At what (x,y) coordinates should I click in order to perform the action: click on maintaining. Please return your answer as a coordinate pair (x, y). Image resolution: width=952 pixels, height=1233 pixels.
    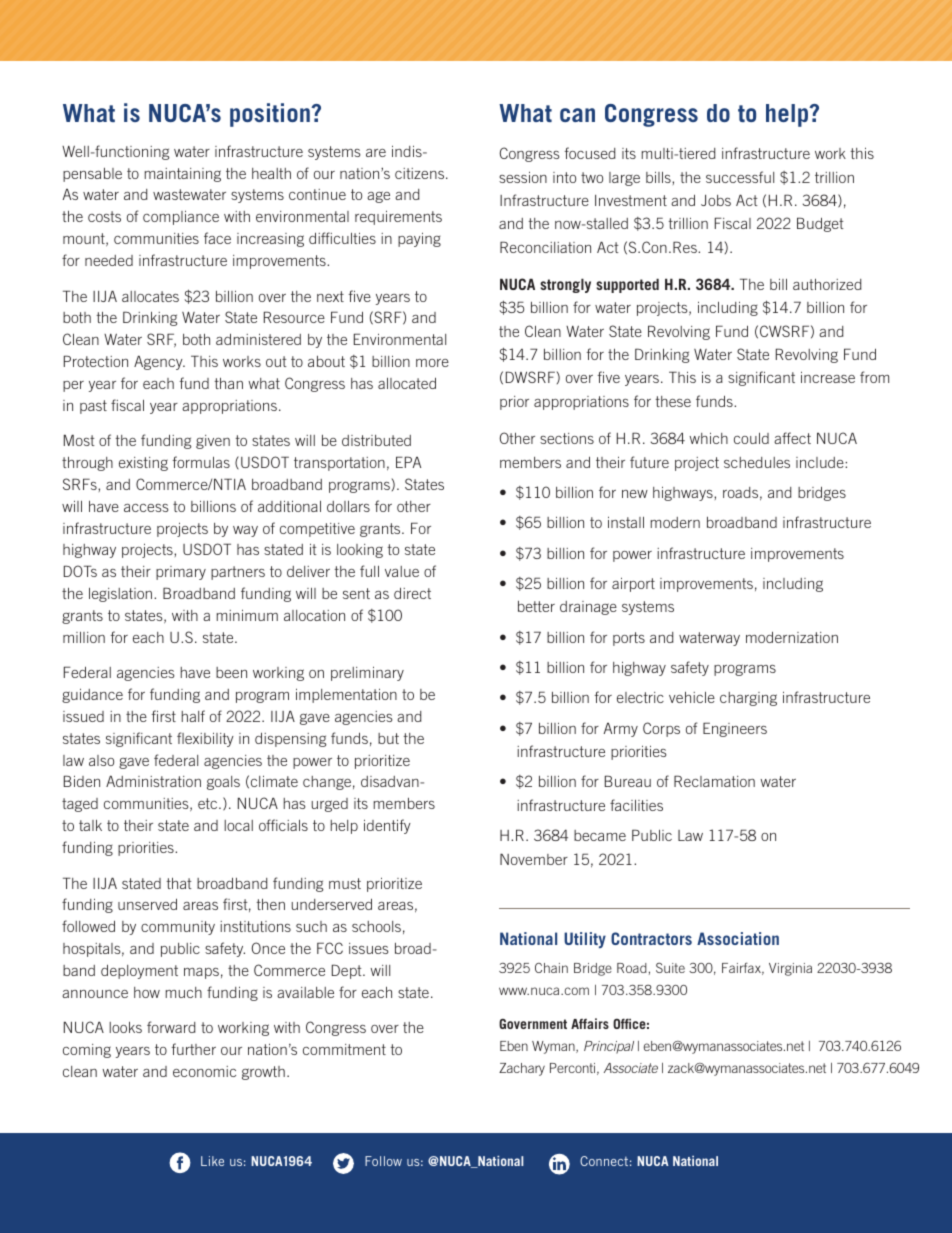
    Looking at the image, I should click on (183, 175).
